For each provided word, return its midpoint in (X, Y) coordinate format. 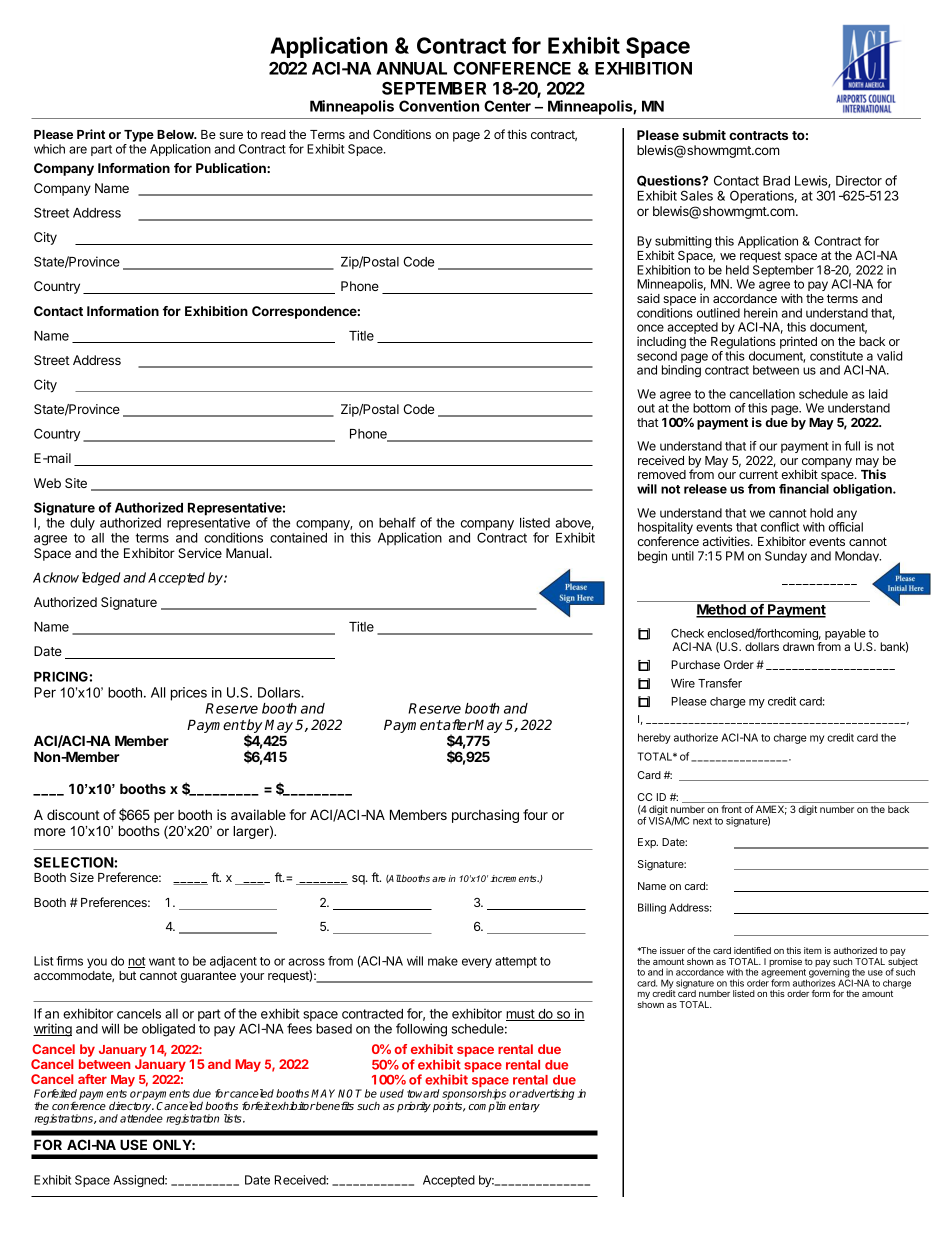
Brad (776, 181)
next (702, 821)
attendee (141, 1118)
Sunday (786, 557)
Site (76, 483)
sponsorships (474, 1096)
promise (785, 962)
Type (139, 137)
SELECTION (74, 862)
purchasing (485, 816)
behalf (397, 522)
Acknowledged (76, 579)
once (650, 328)
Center (507, 106)
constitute (836, 356)
